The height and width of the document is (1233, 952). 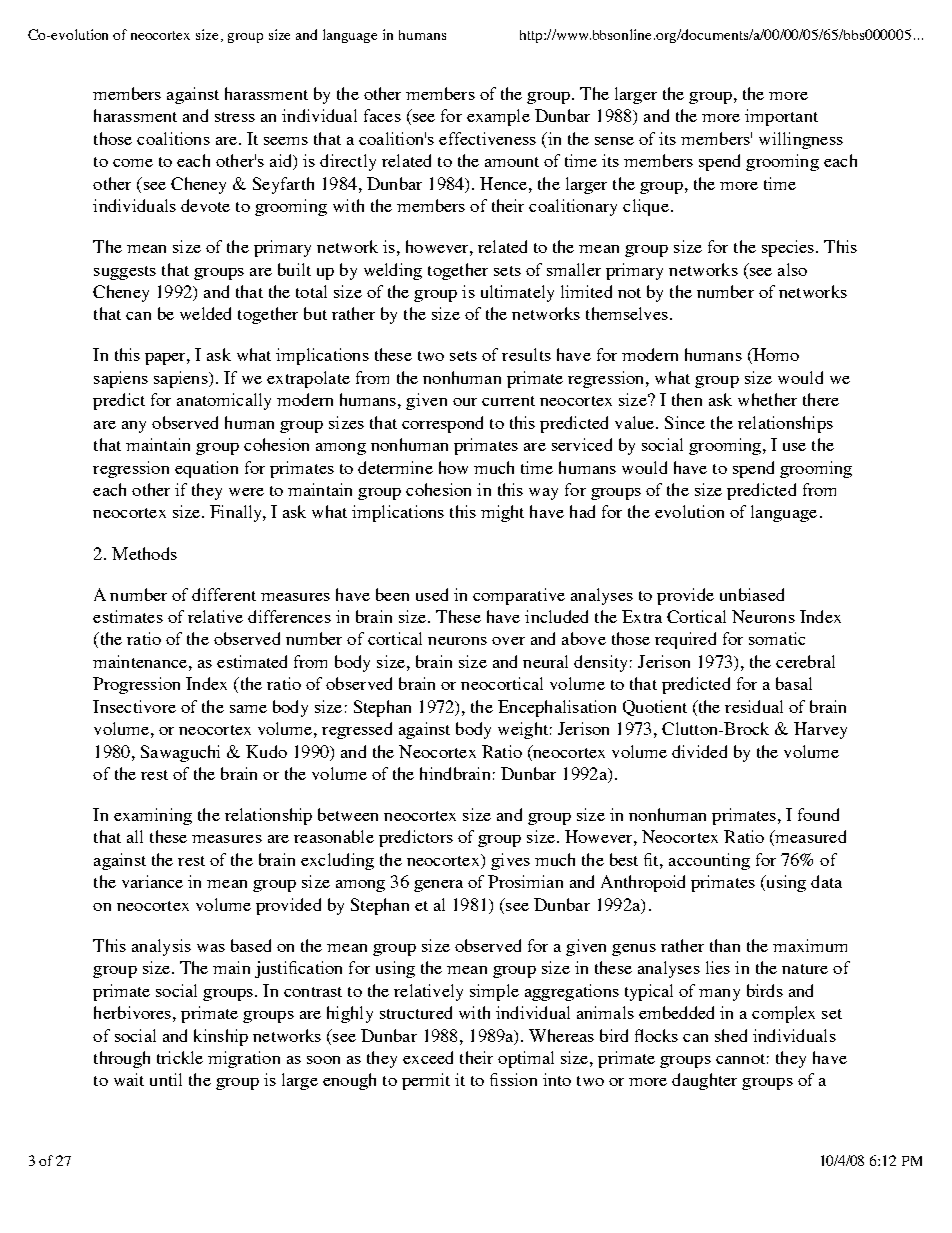 I want to click on different, so click(x=224, y=594).
